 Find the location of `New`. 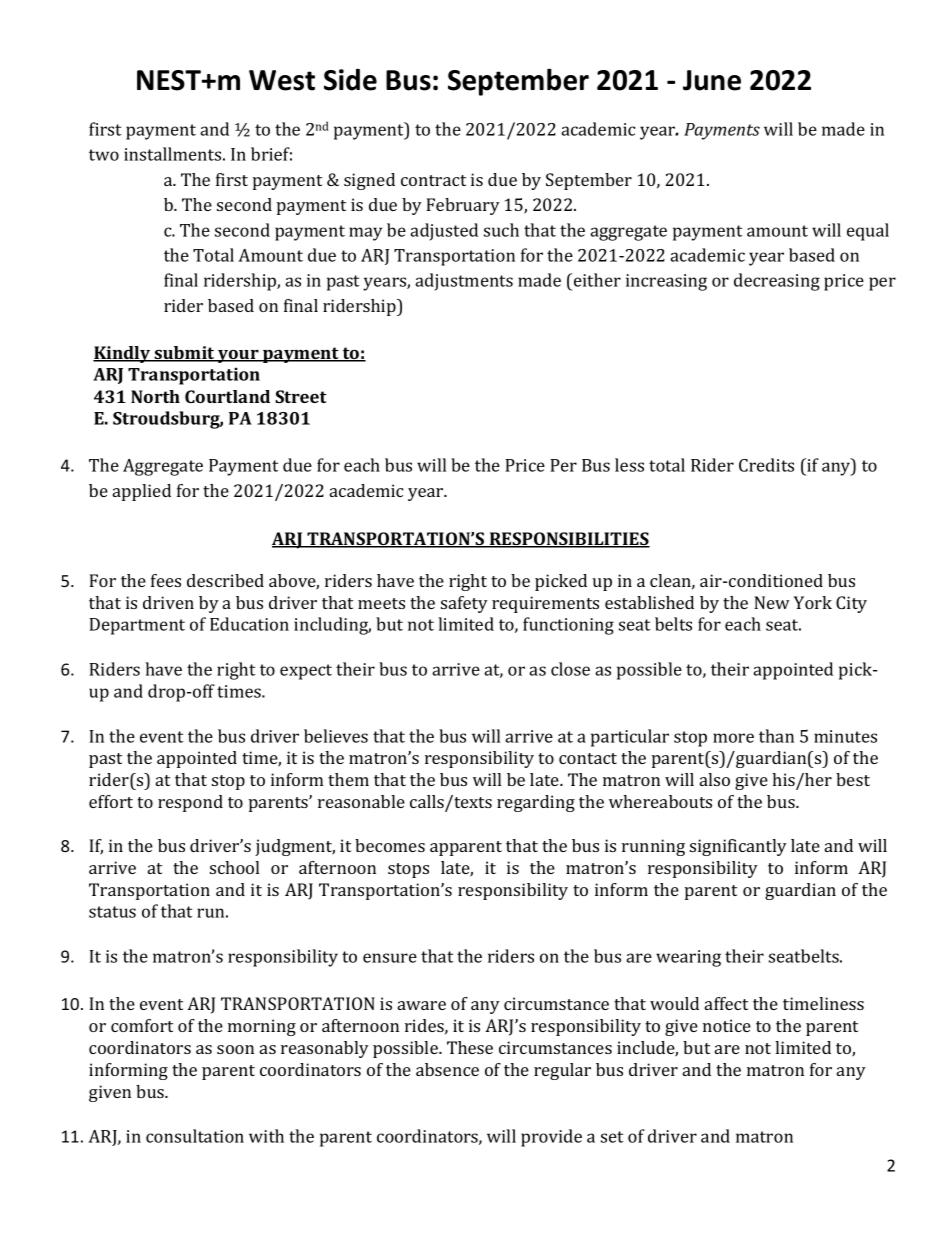

New is located at coordinates (772, 602).
